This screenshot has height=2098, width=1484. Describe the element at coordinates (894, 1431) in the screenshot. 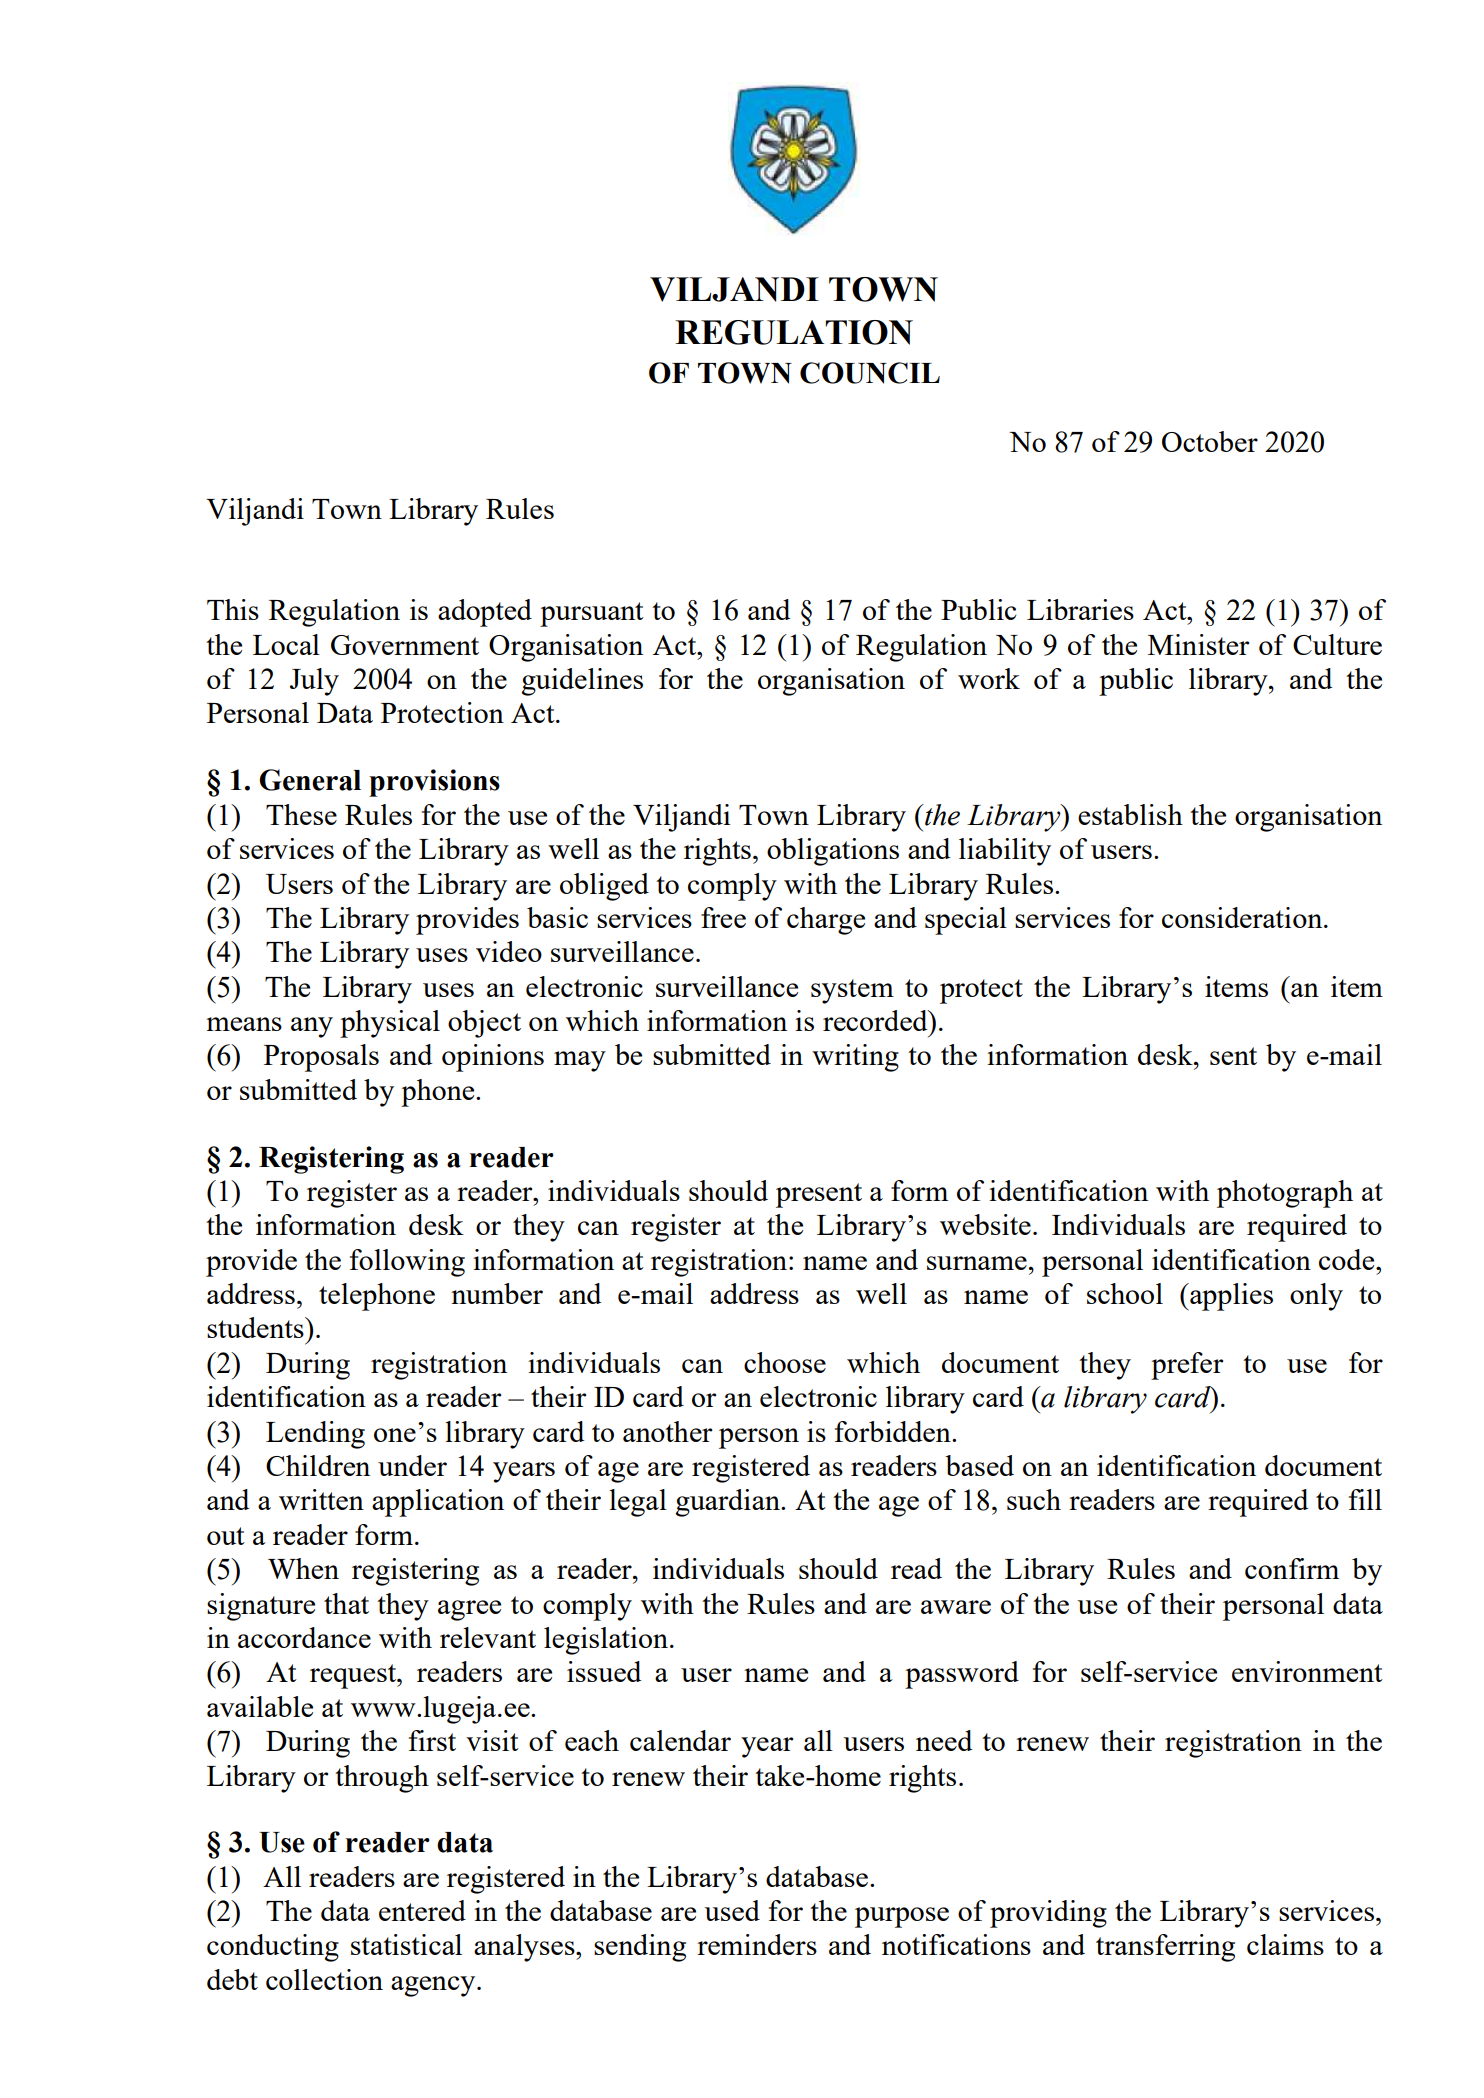

I see `forbidden` at that location.
